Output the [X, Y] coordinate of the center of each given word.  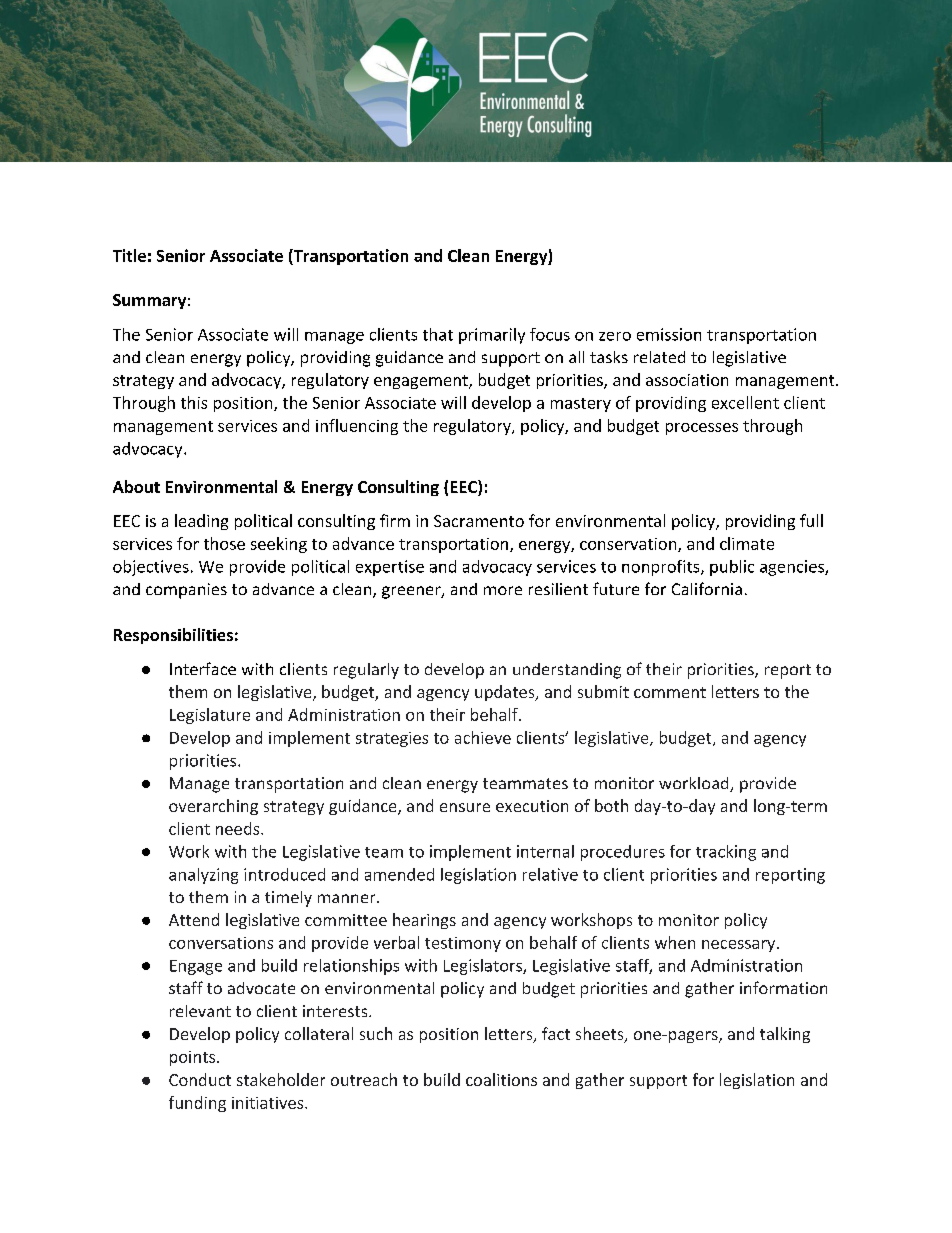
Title [129, 255]
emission [669, 334]
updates [506, 693]
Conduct [200, 1079]
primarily [492, 336]
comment [670, 692]
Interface [203, 668]
